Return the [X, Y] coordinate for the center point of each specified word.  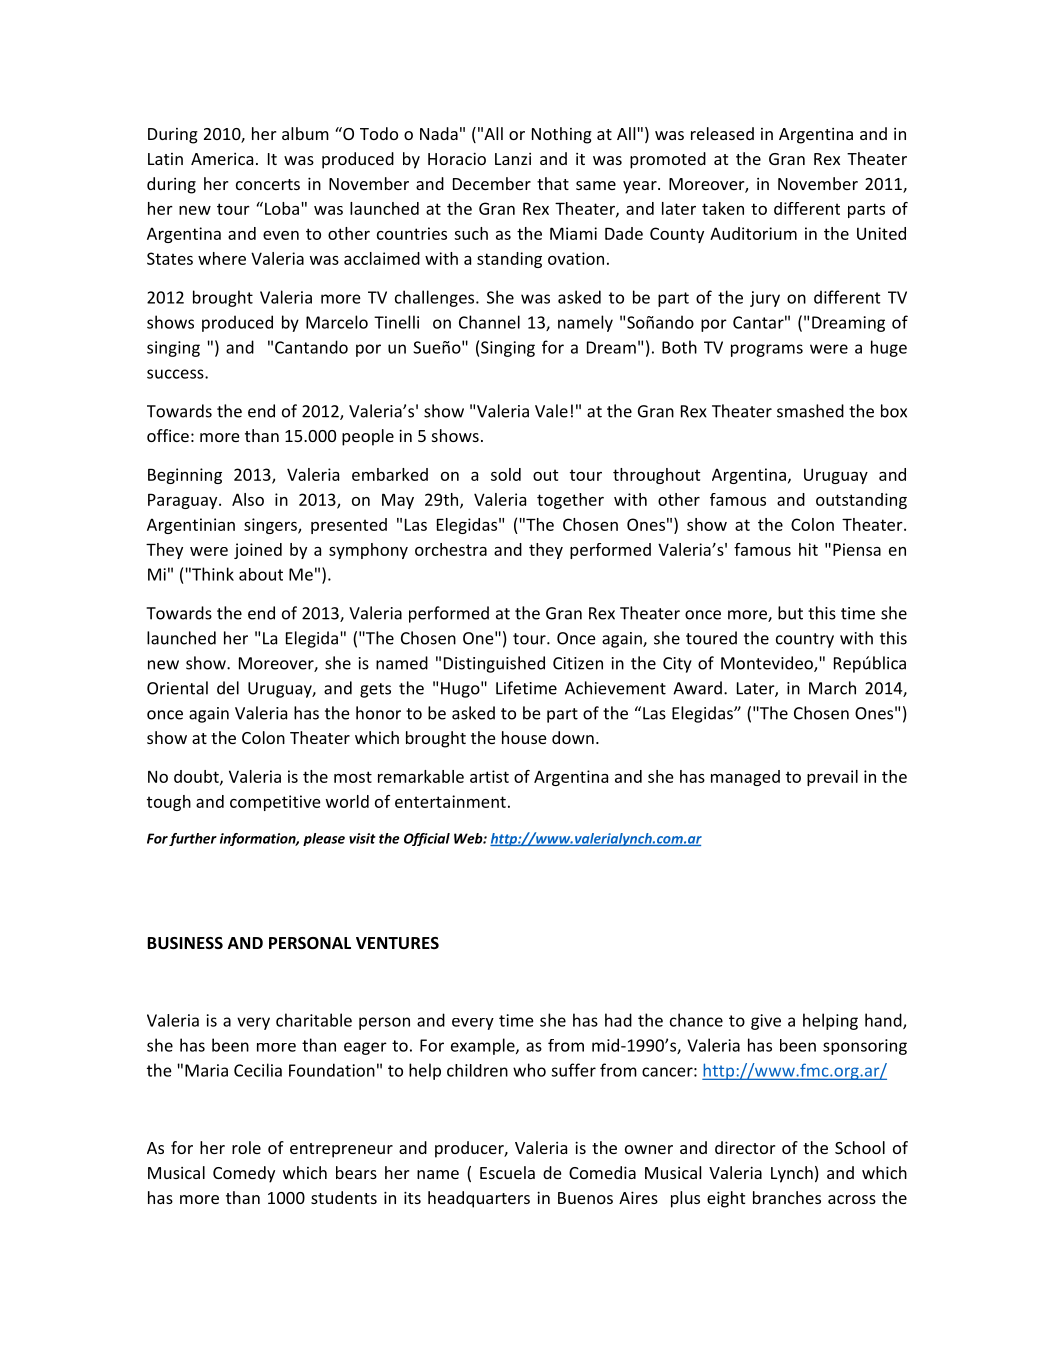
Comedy [244, 1174]
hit [808, 549]
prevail [832, 778]
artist [489, 776]
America [222, 159]
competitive [275, 803]
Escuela [507, 1172]
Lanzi [513, 159]
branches [787, 1197]
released [722, 133]
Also [248, 499]
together [570, 501]
